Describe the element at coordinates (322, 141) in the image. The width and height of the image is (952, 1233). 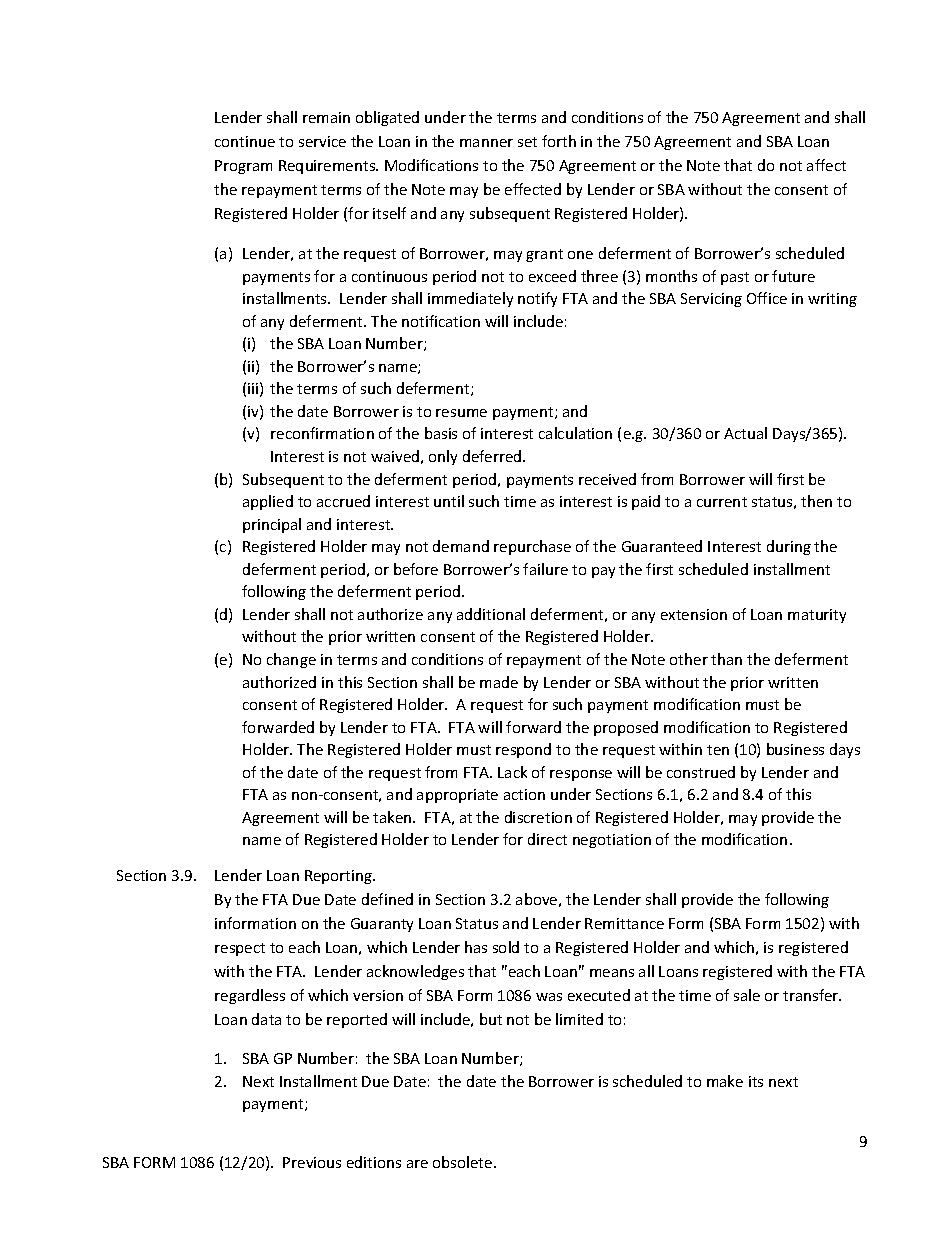
I see `service` at that location.
